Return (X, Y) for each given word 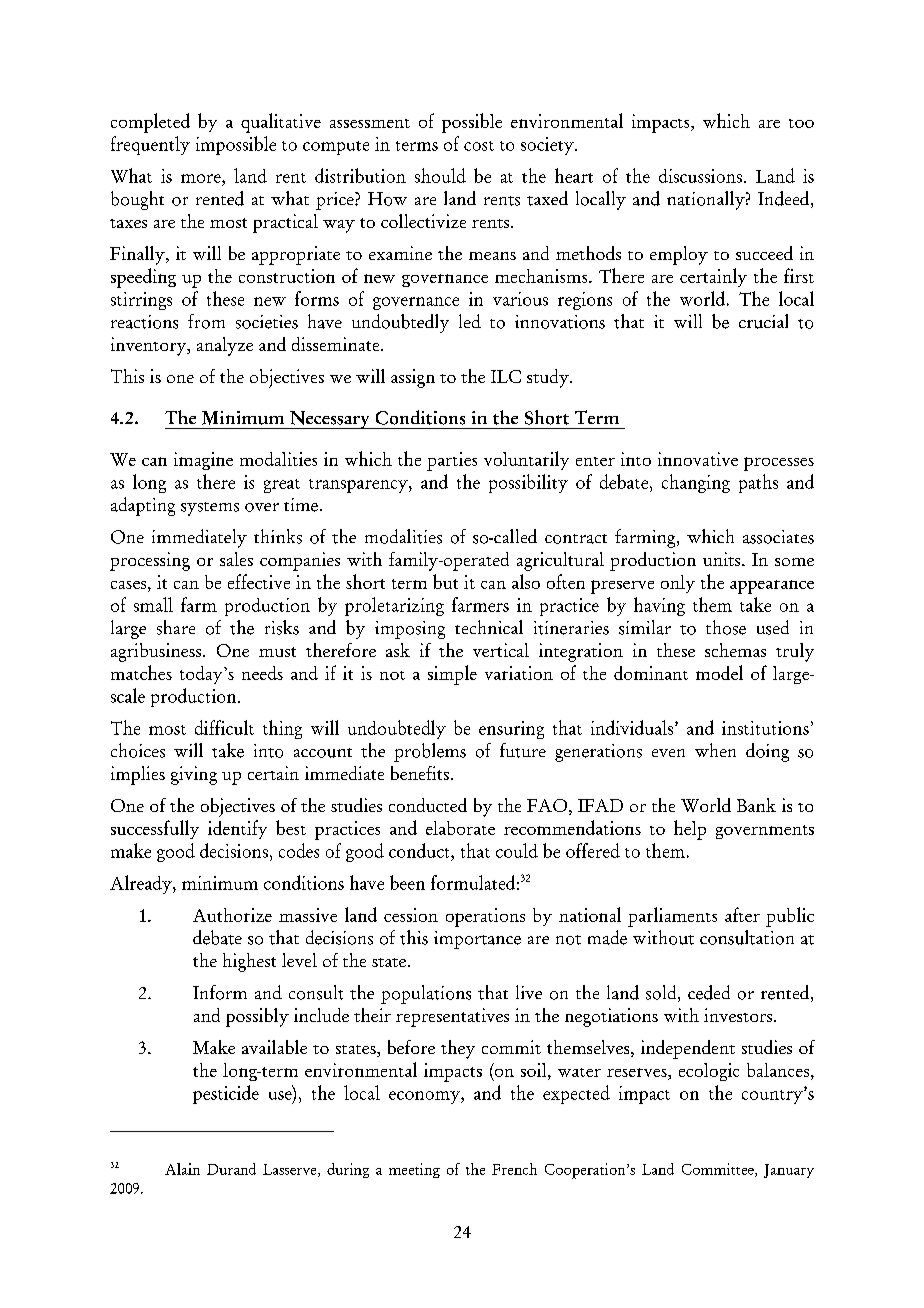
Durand (231, 1169)
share (176, 627)
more (202, 178)
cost (479, 146)
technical (489, 627)
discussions (700, 176)
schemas (735, 650)
